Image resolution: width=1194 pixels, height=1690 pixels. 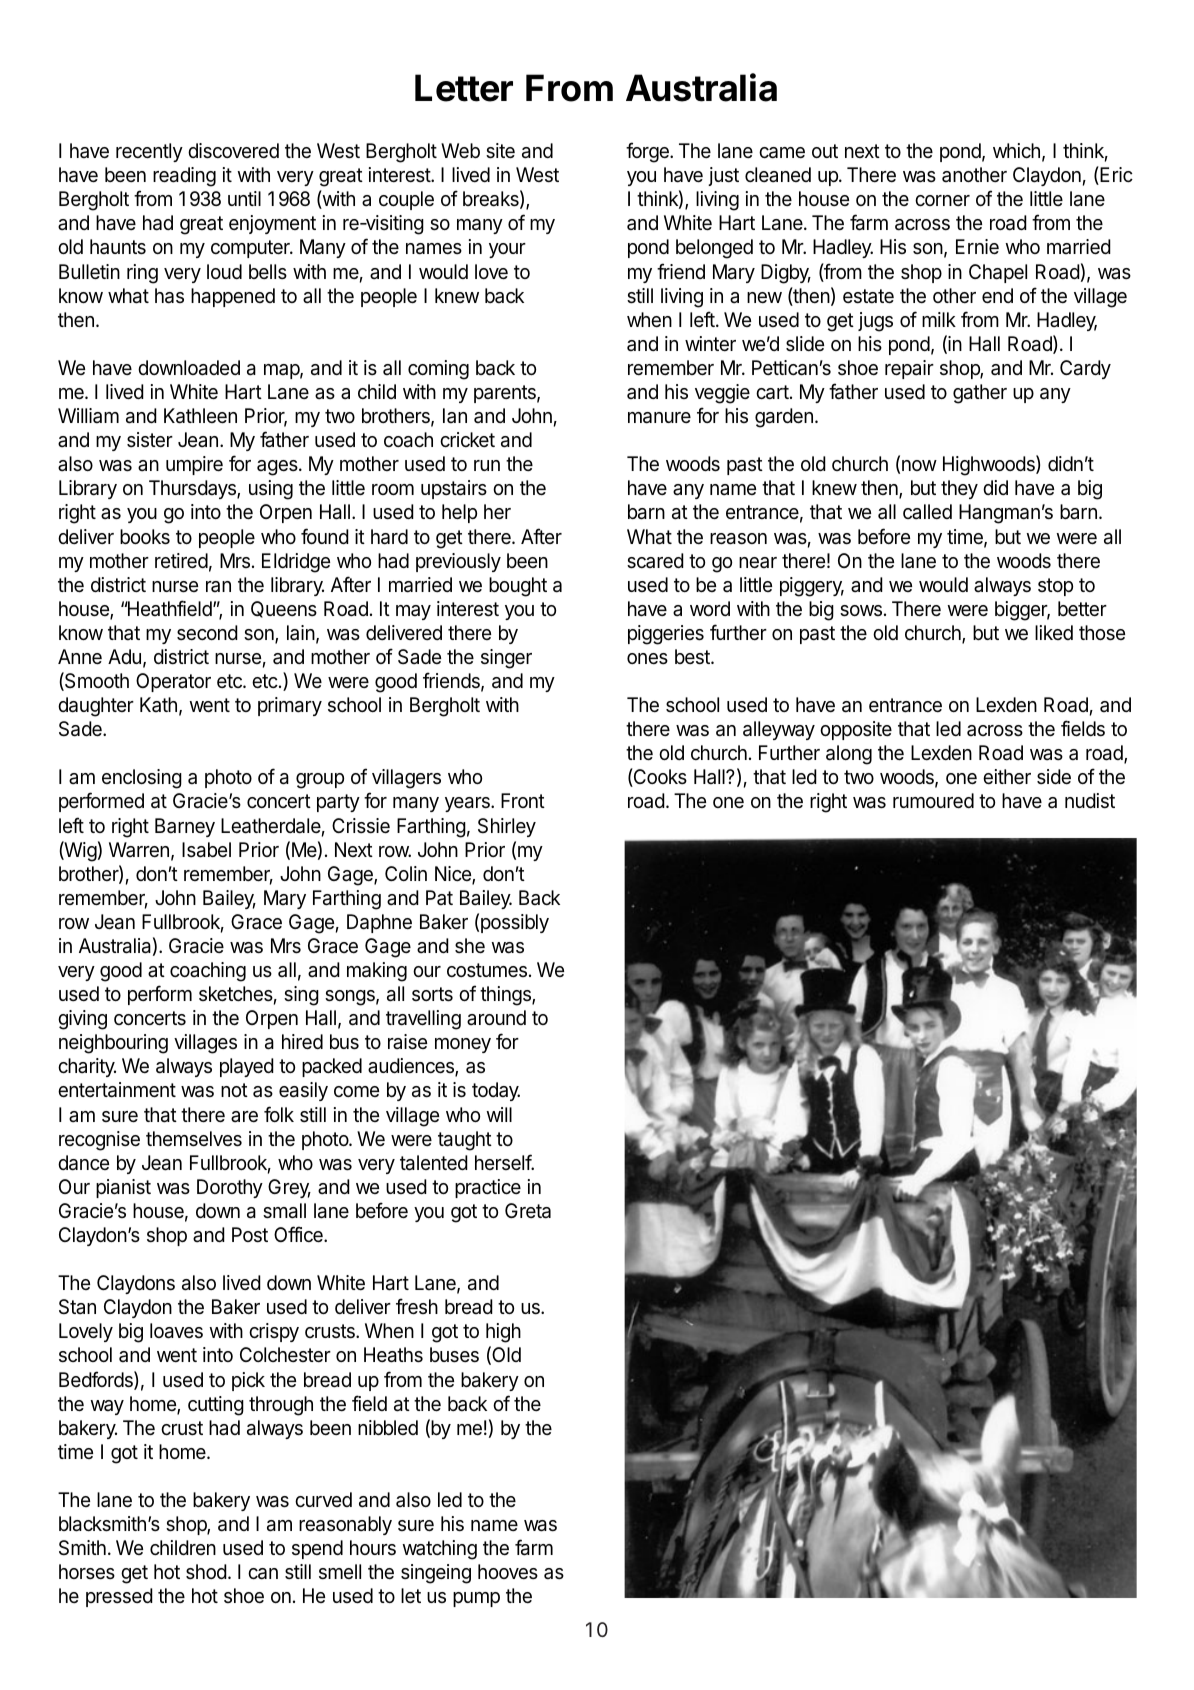 What do you see at coordinates (207, 632) in the image?
I see `second` at bounding box center [207, 632].
